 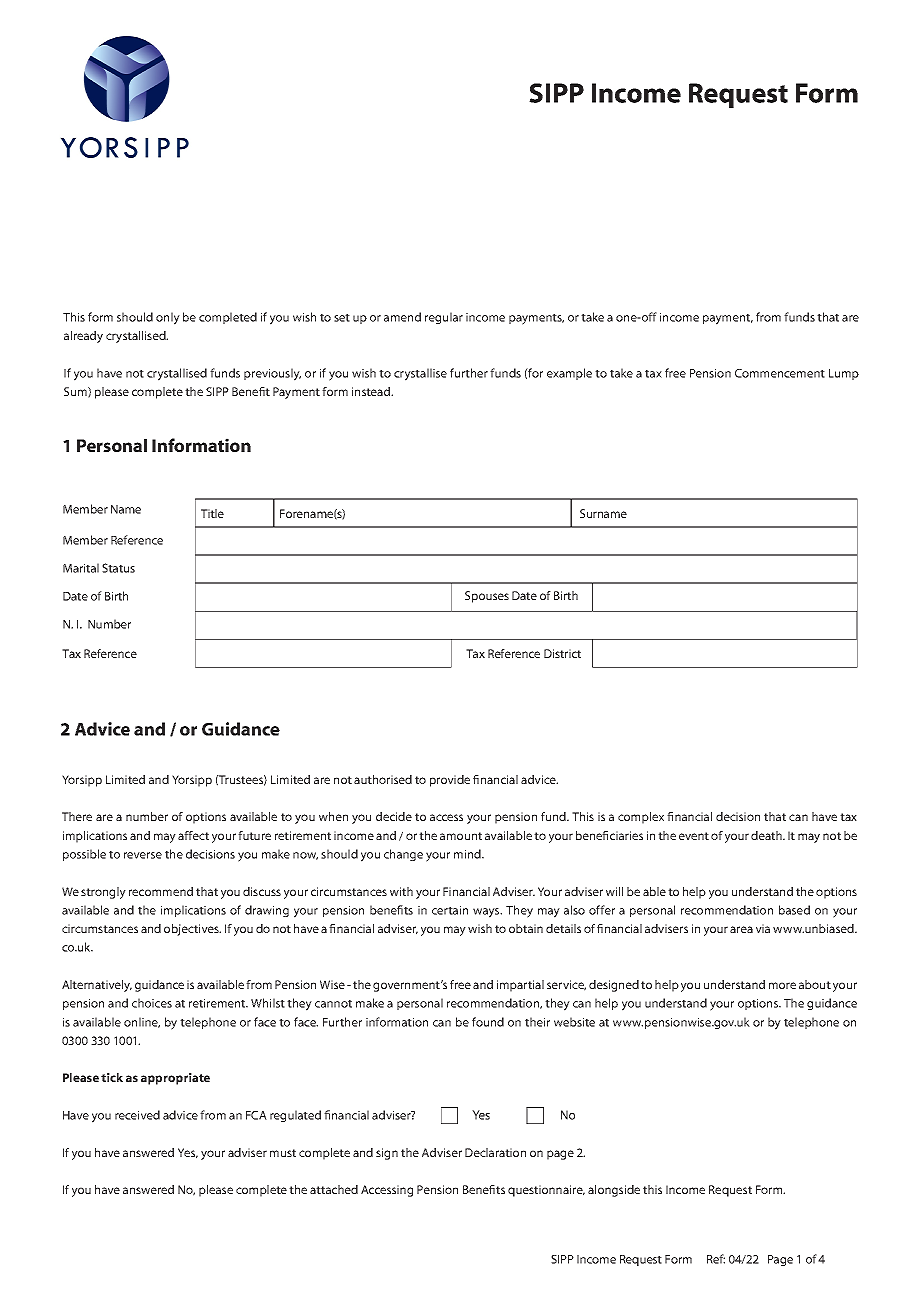 What do you see at coordinates (444, 318) in the image?
I see `regular` at bounding box center [444, 318].
